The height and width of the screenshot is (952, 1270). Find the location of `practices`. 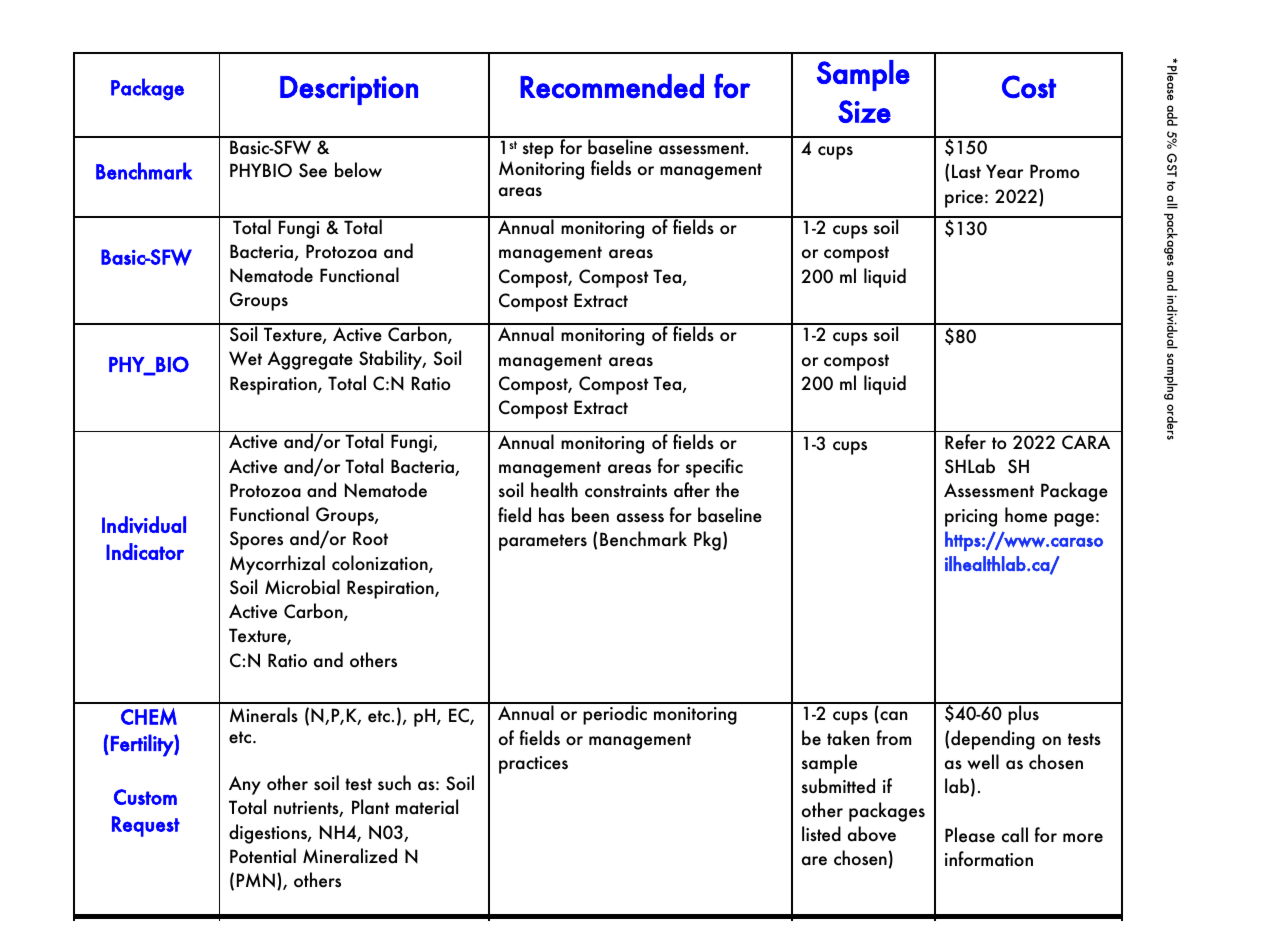

practices is located at coordinates (533, 765).
